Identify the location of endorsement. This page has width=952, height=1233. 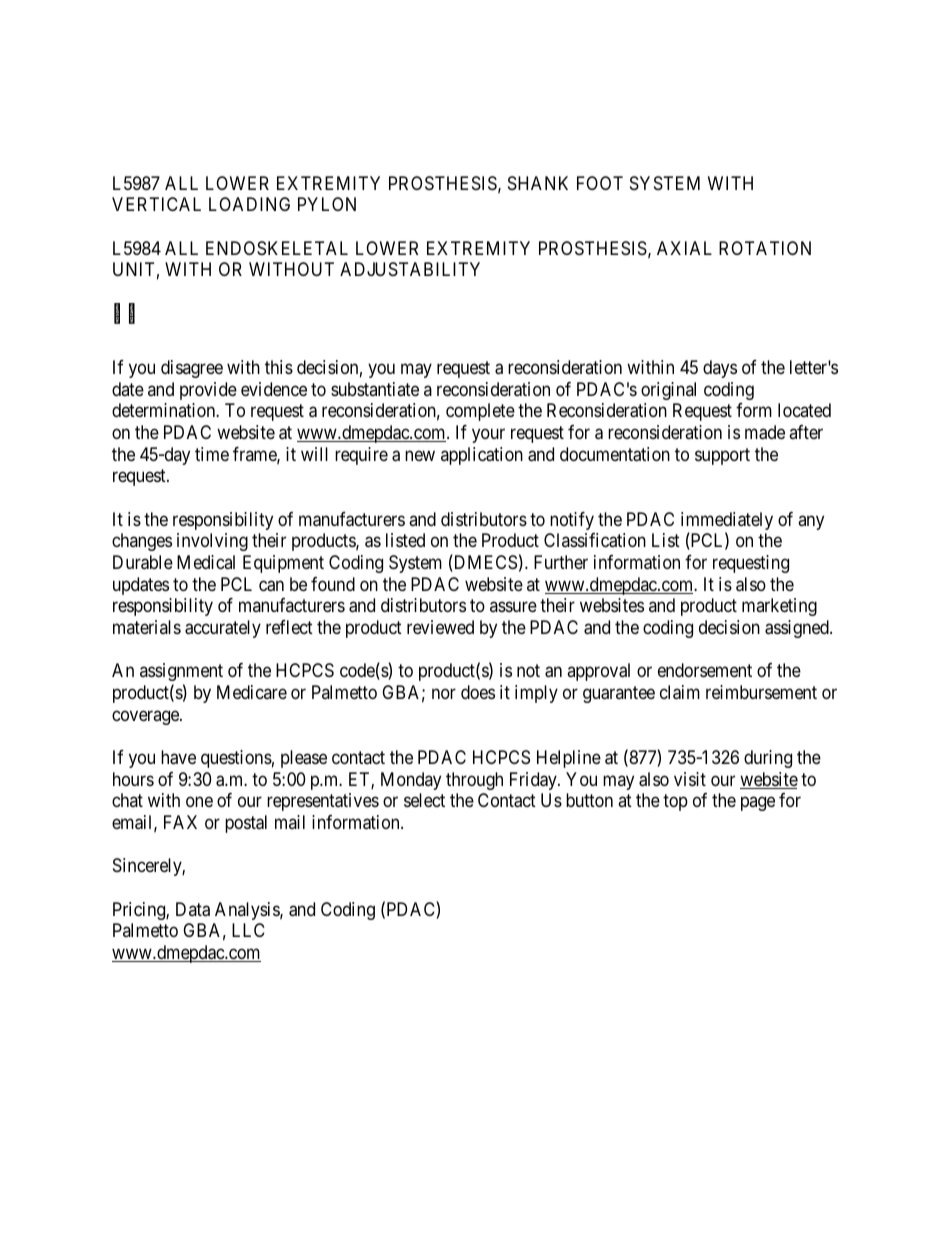
(705, 670).
